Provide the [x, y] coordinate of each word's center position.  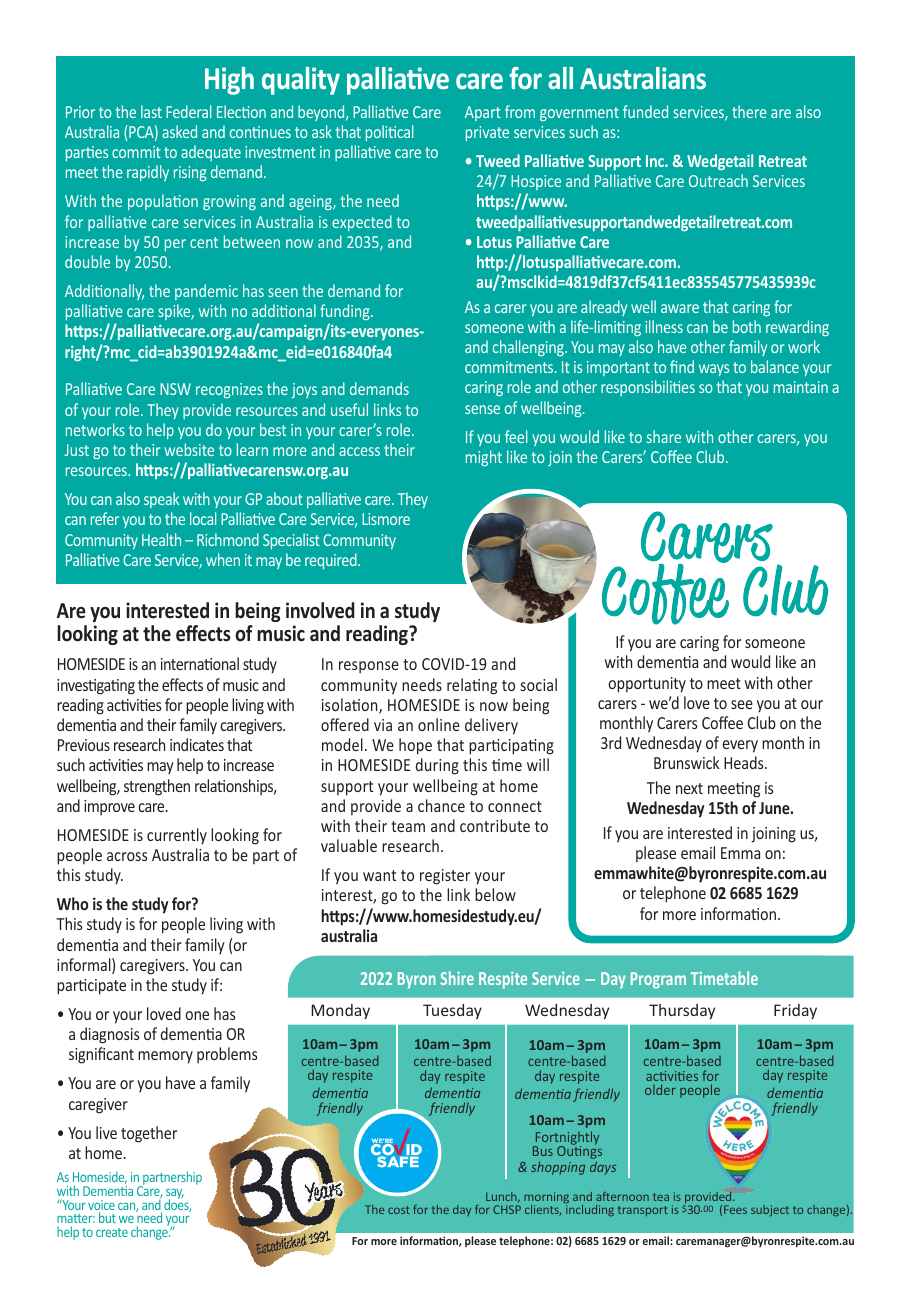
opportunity [647, 685]
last [151, 111]
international [200, 663]
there [749, 111]
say [175, 1195]
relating [472, 686]
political [389, 133]
